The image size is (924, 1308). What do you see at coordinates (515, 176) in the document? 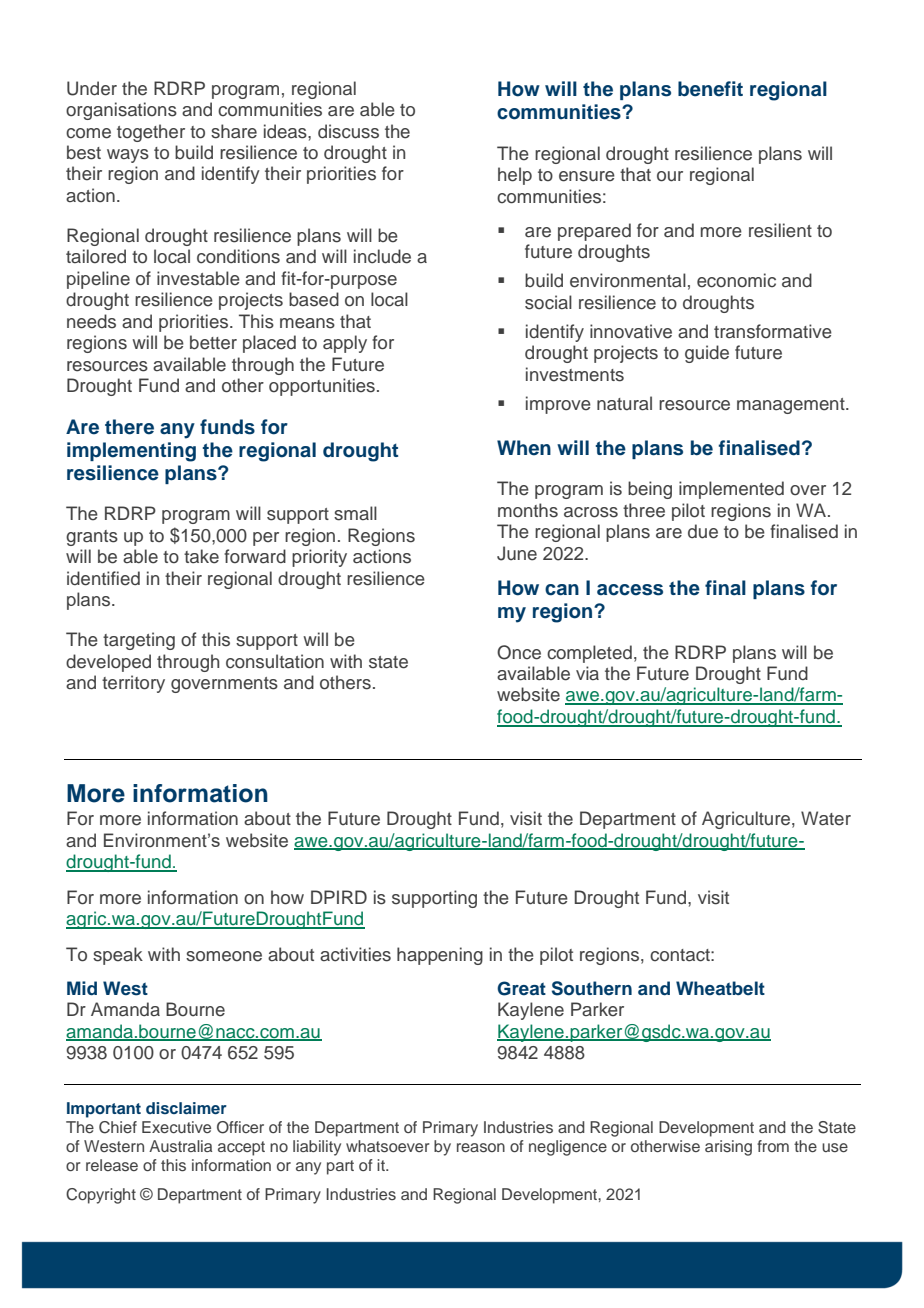
I see `help` at bounding box center [515, 176].
